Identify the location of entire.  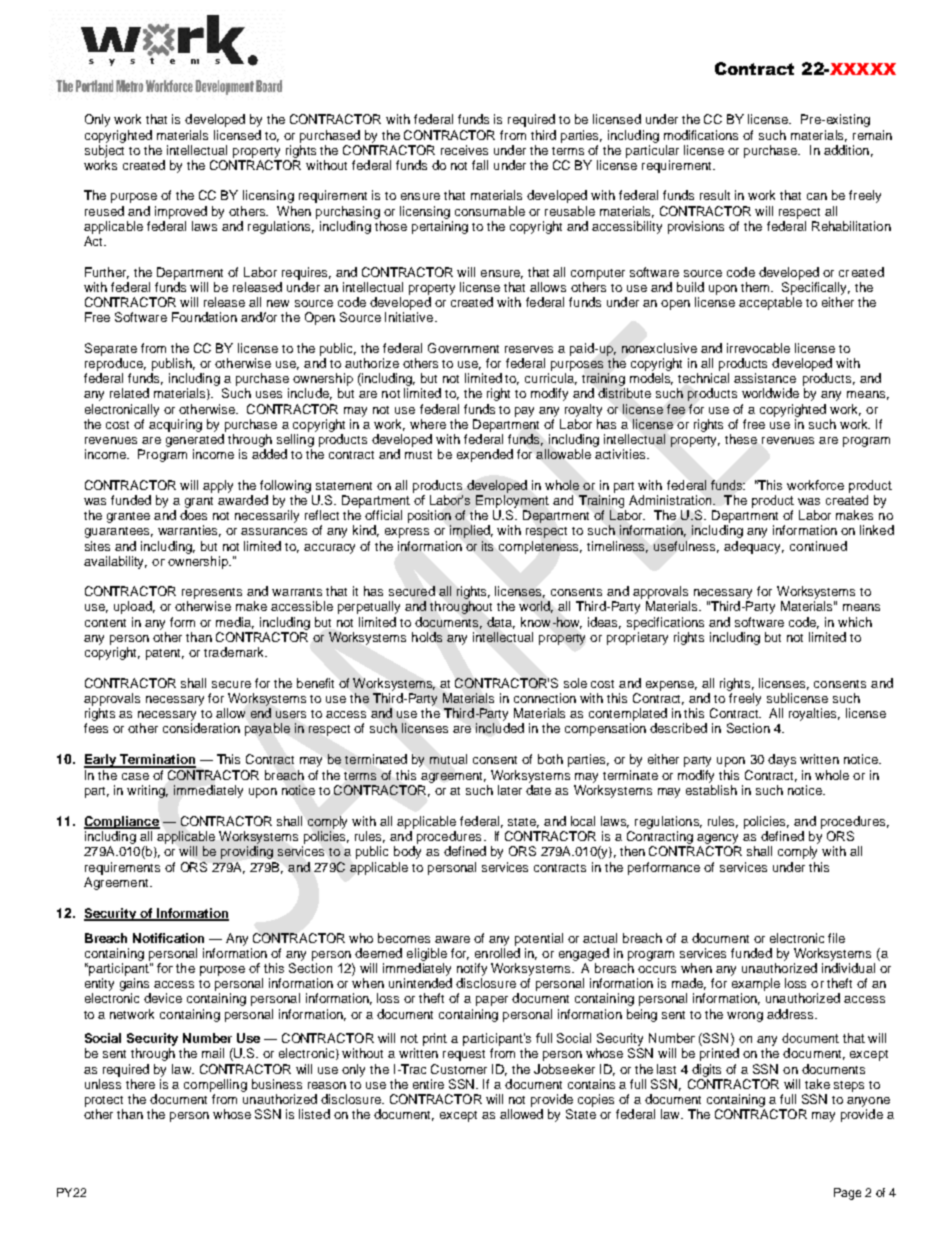
(428, 1084).
